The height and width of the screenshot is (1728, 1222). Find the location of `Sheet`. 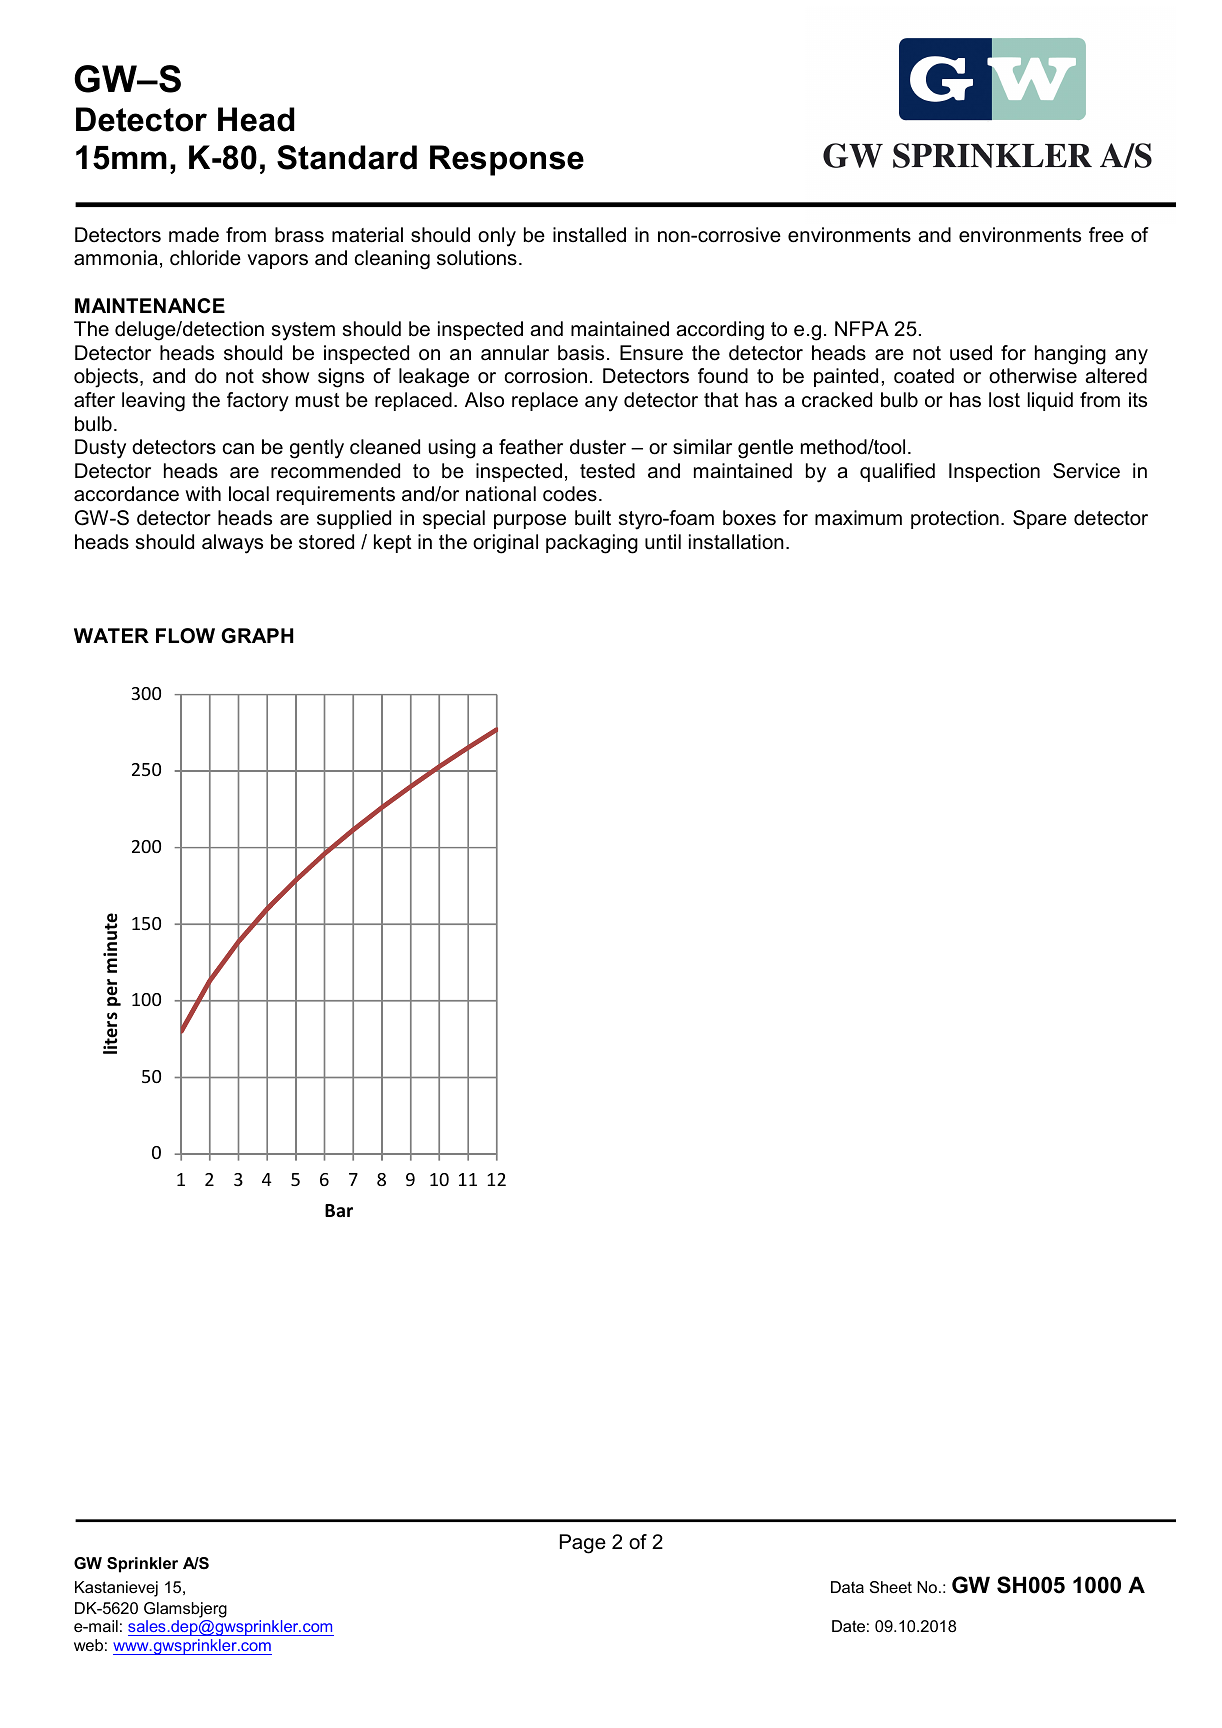

Sheet is located at coordinates (891, 1587).
